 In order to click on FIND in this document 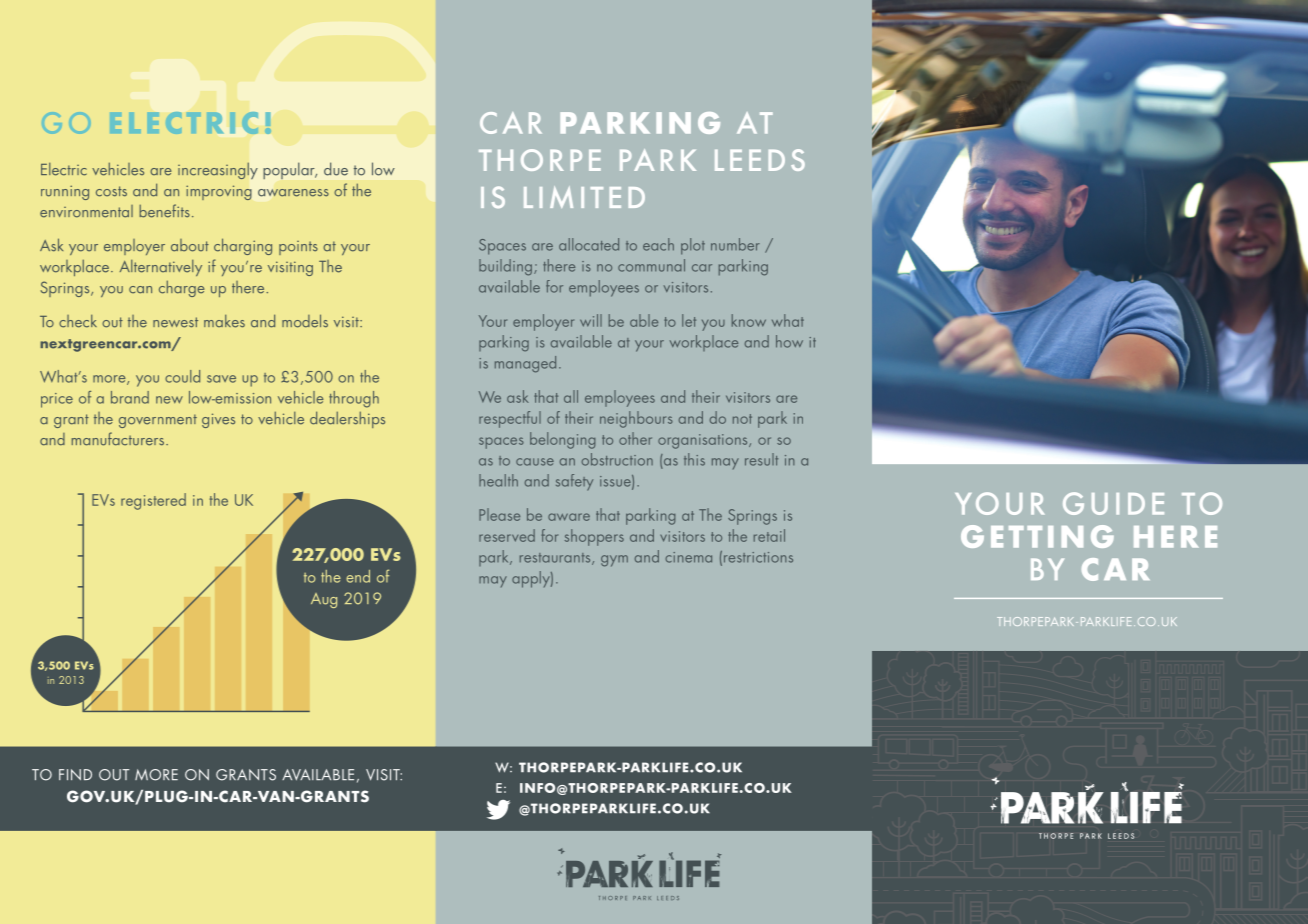, I will do `click(75, 774)`.
